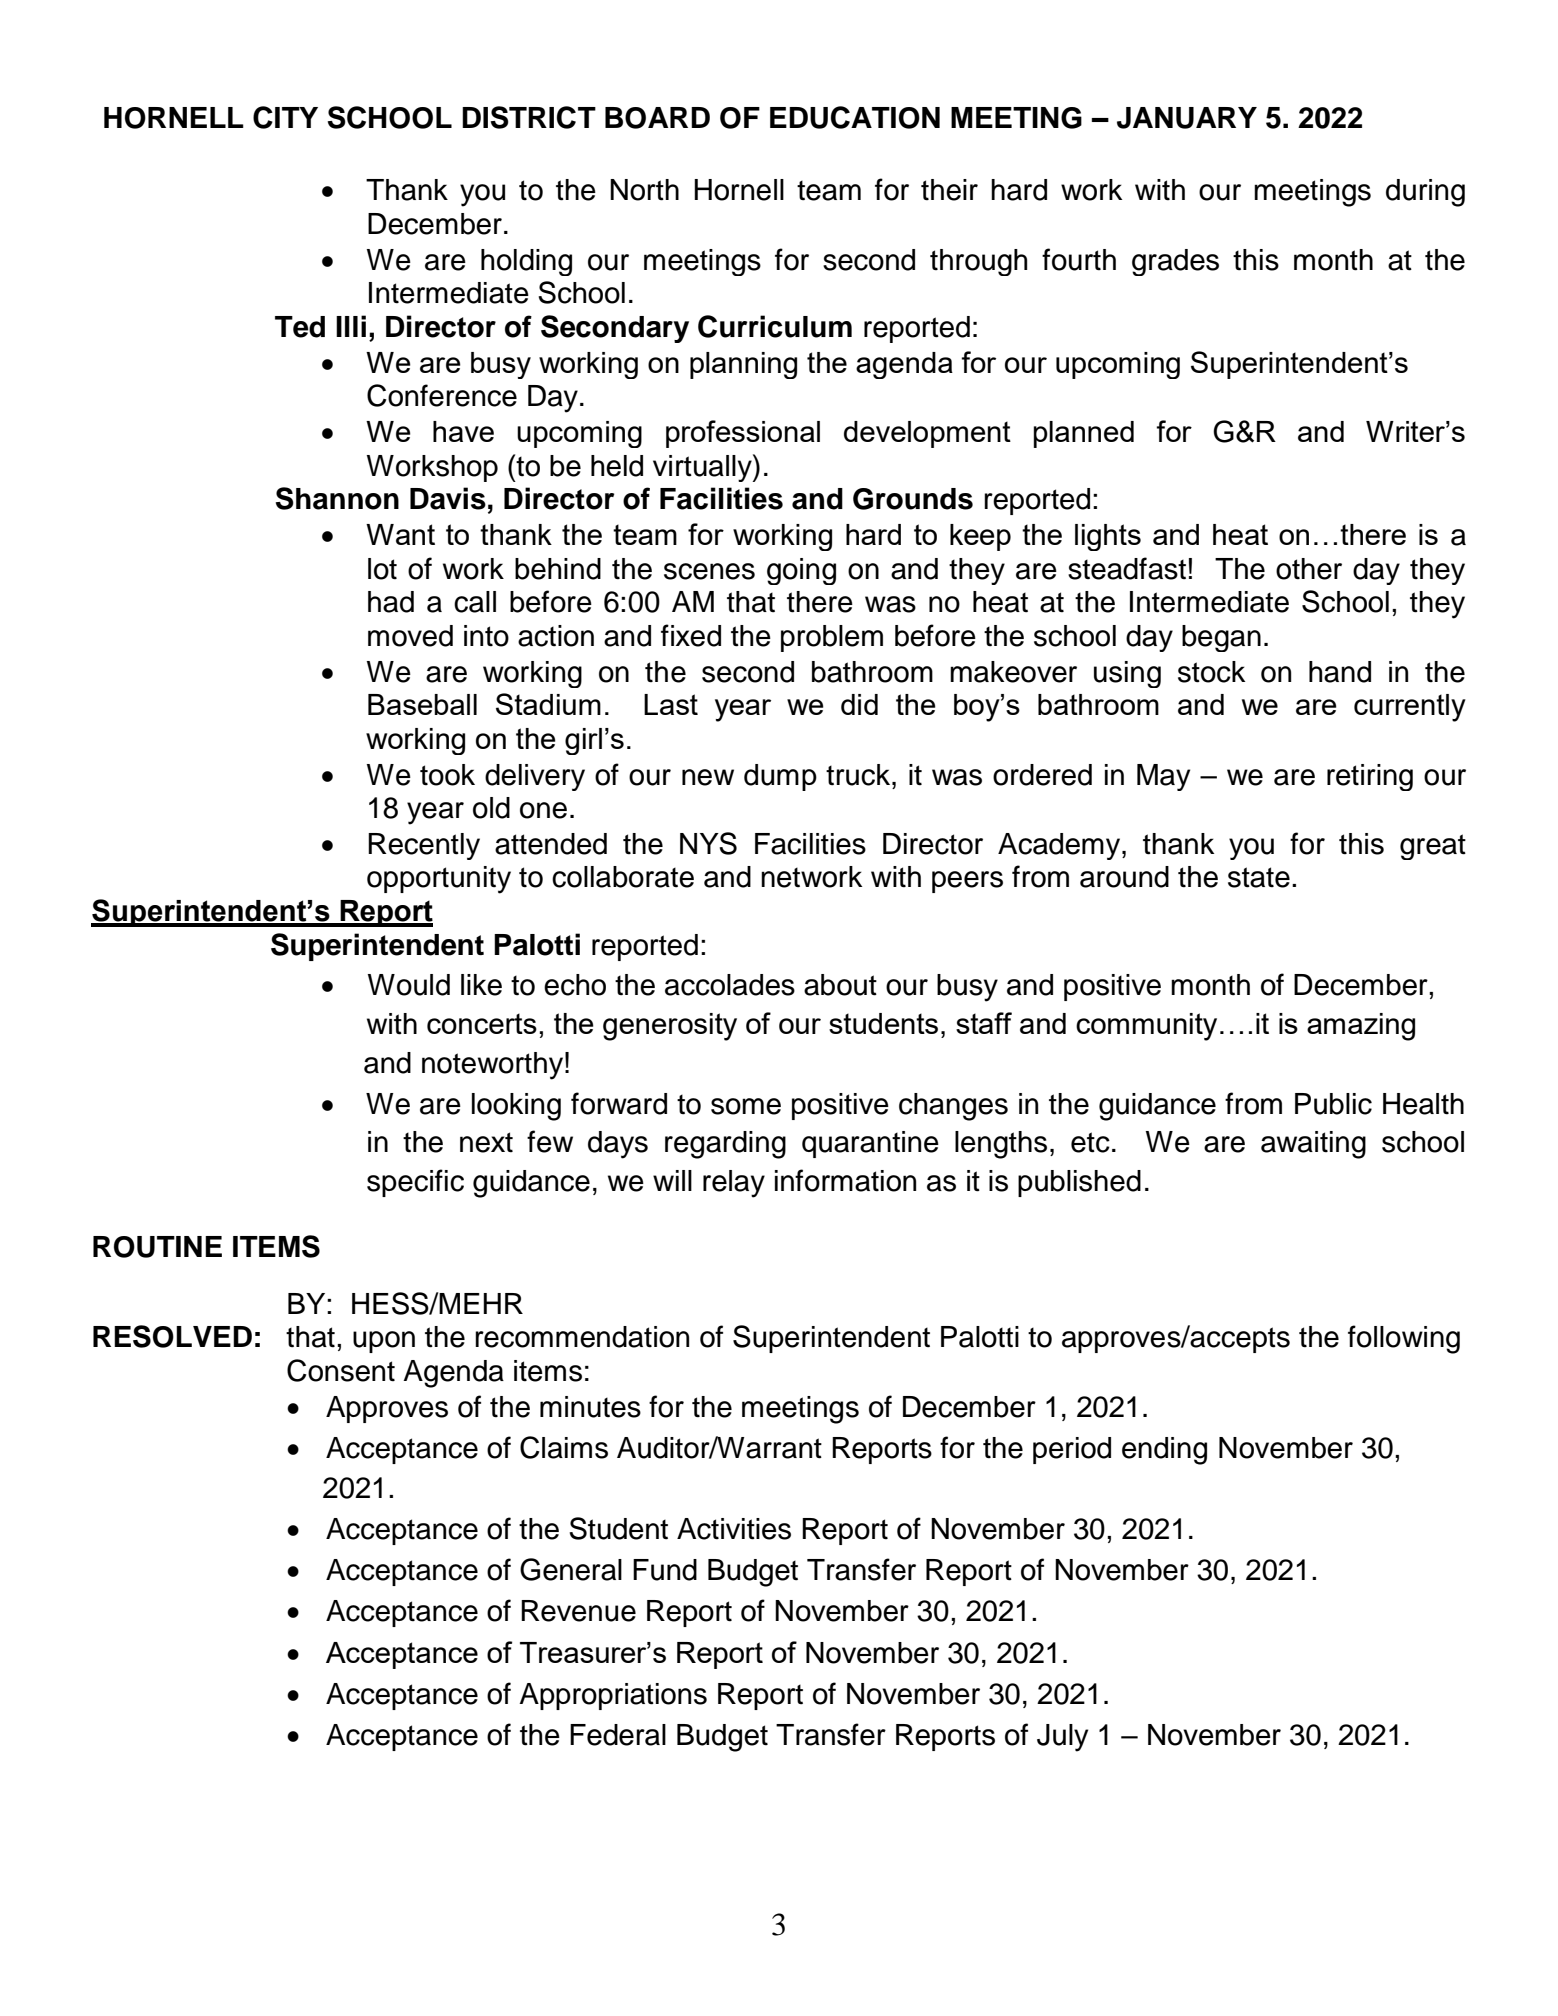 Image resolution: width=1558 pixels, height=2016 pixels. What do you see at coordinates (337, 498) in the screenshot?
I see `Shannon` at bounding box center [337, 498].
